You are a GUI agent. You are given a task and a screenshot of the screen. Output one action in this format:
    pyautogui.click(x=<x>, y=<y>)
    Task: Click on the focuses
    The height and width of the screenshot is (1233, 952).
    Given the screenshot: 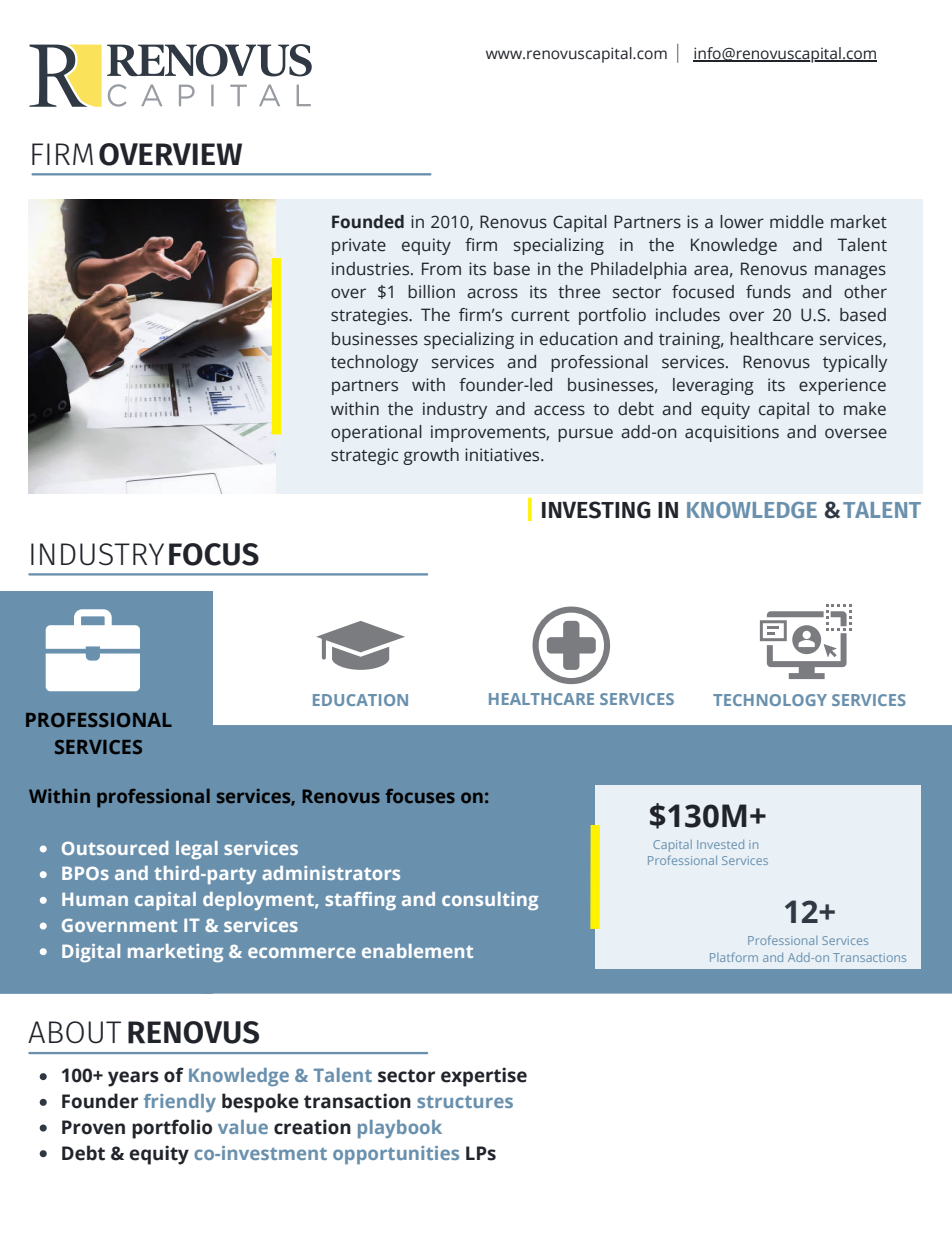 What is the action you would take?
    pyautogui.click(x=420, y=796)
